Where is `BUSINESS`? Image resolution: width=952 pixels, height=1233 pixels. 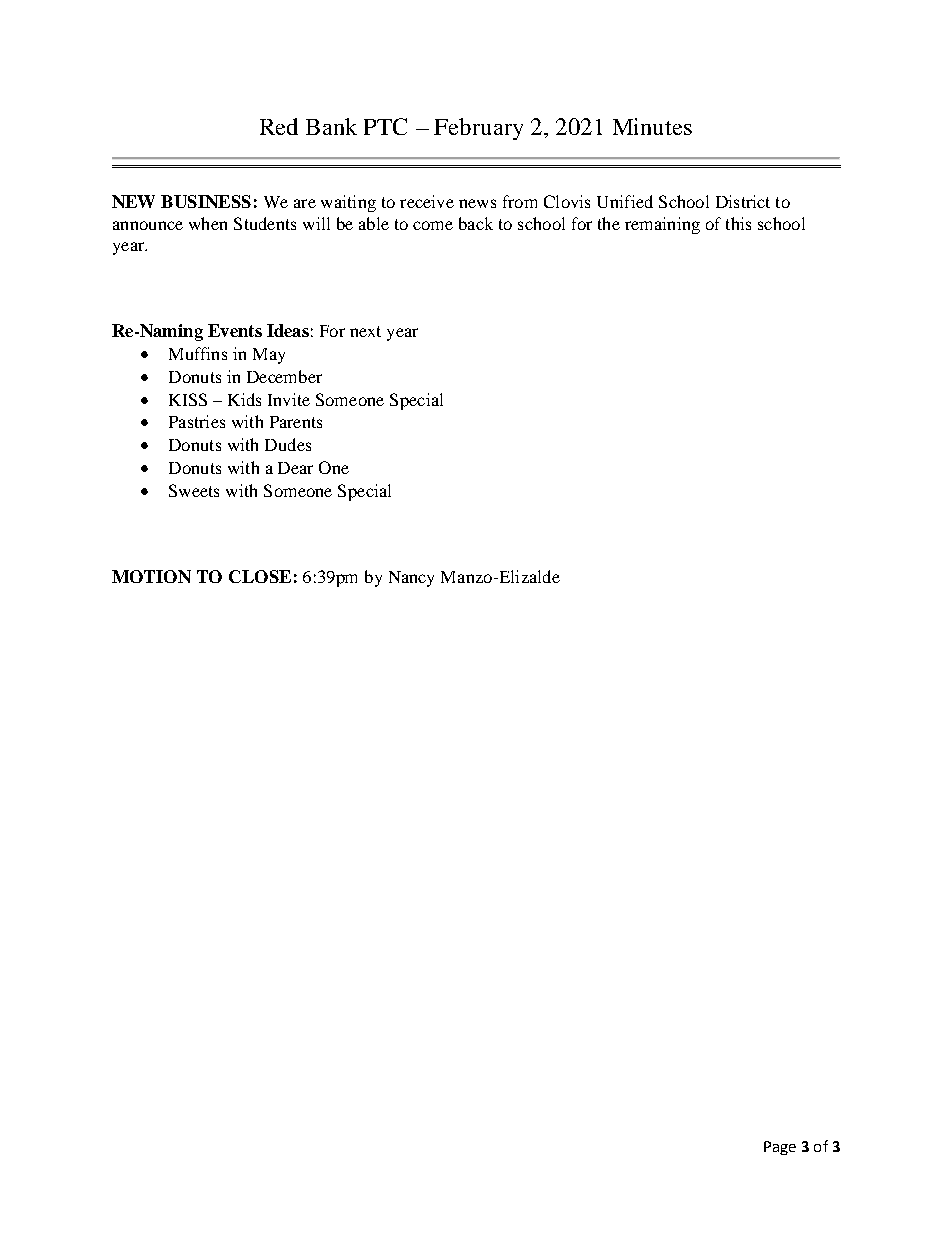 BUSINESS is located at coordinates (206, 201).
